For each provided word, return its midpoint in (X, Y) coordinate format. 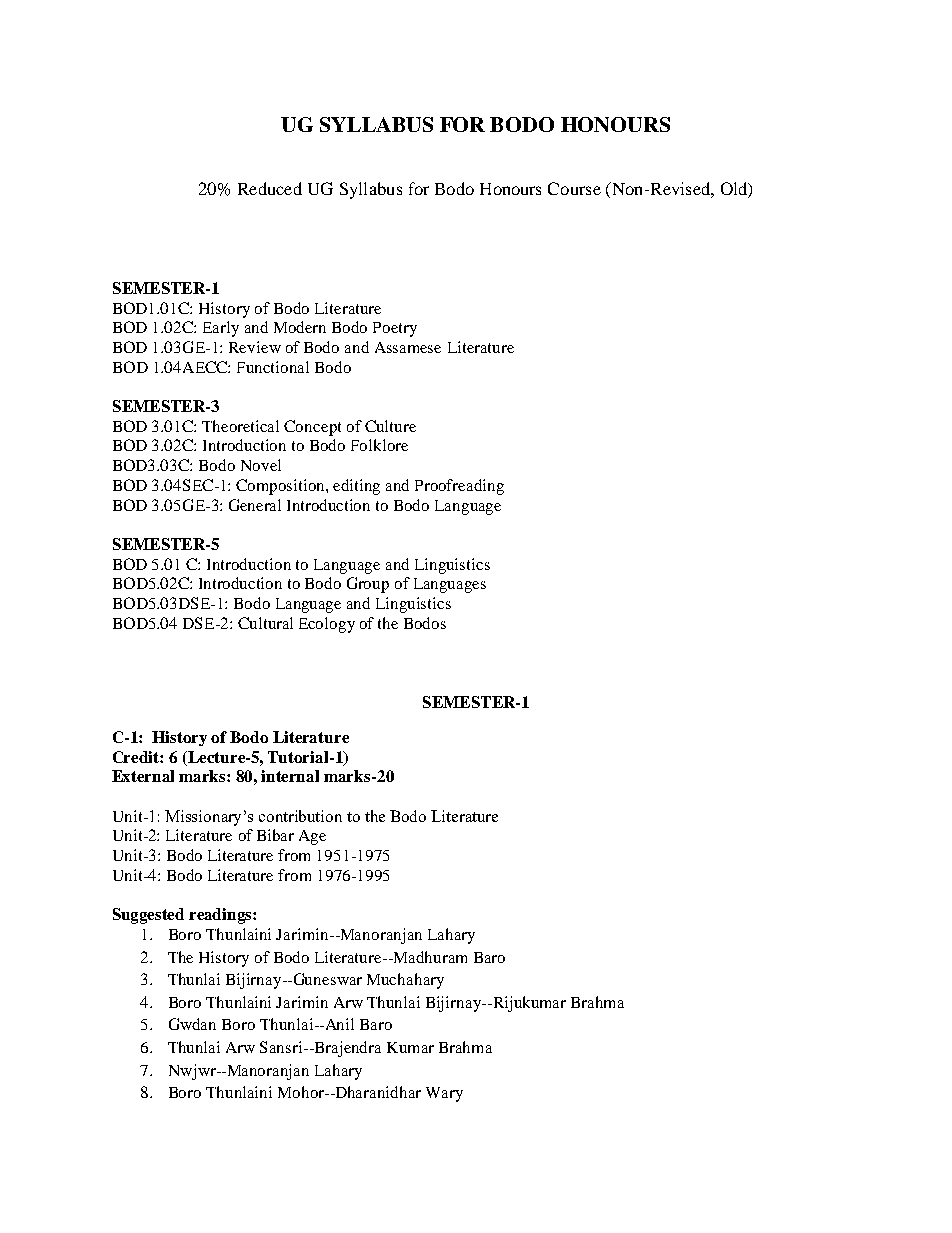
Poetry (395, 329)
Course (574, 188)
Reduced (270, 188)
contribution (300, 816)
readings (221, 916)
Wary (444, 1094)
